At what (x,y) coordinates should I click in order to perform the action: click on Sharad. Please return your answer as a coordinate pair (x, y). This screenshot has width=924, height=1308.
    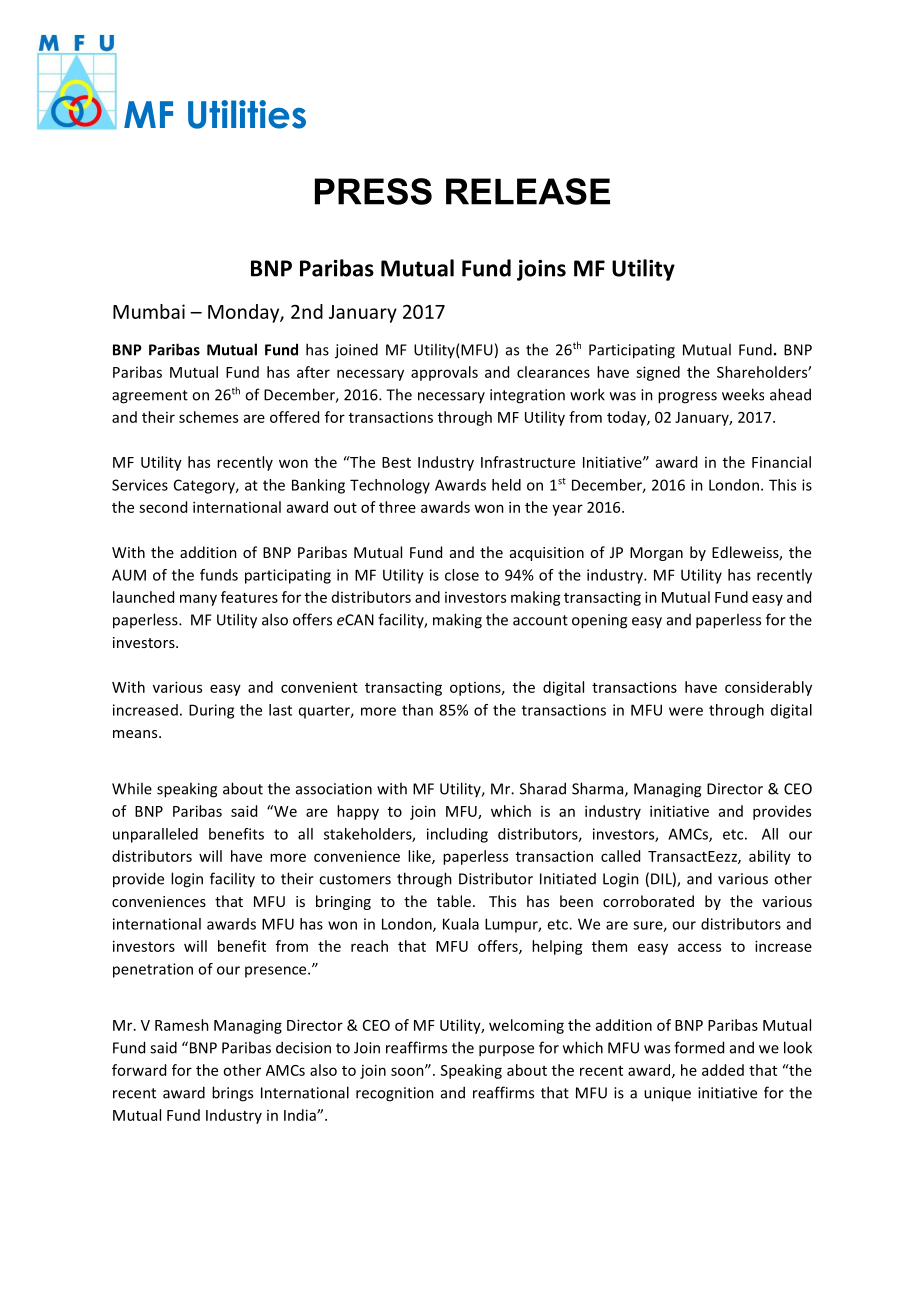
    Looking at the image, I should click on (543, 788).
